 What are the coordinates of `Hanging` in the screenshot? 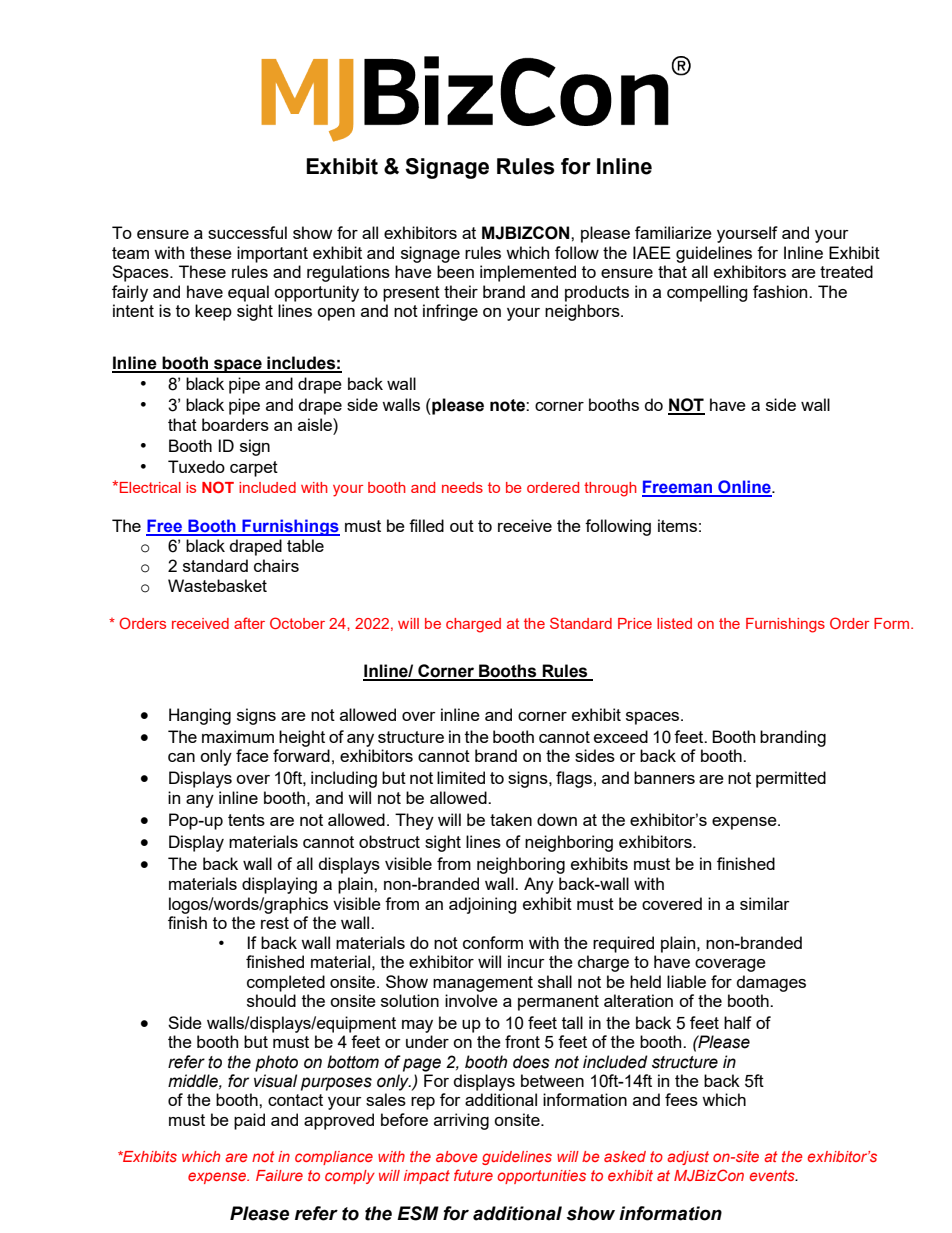 It's located at (200, 716).
